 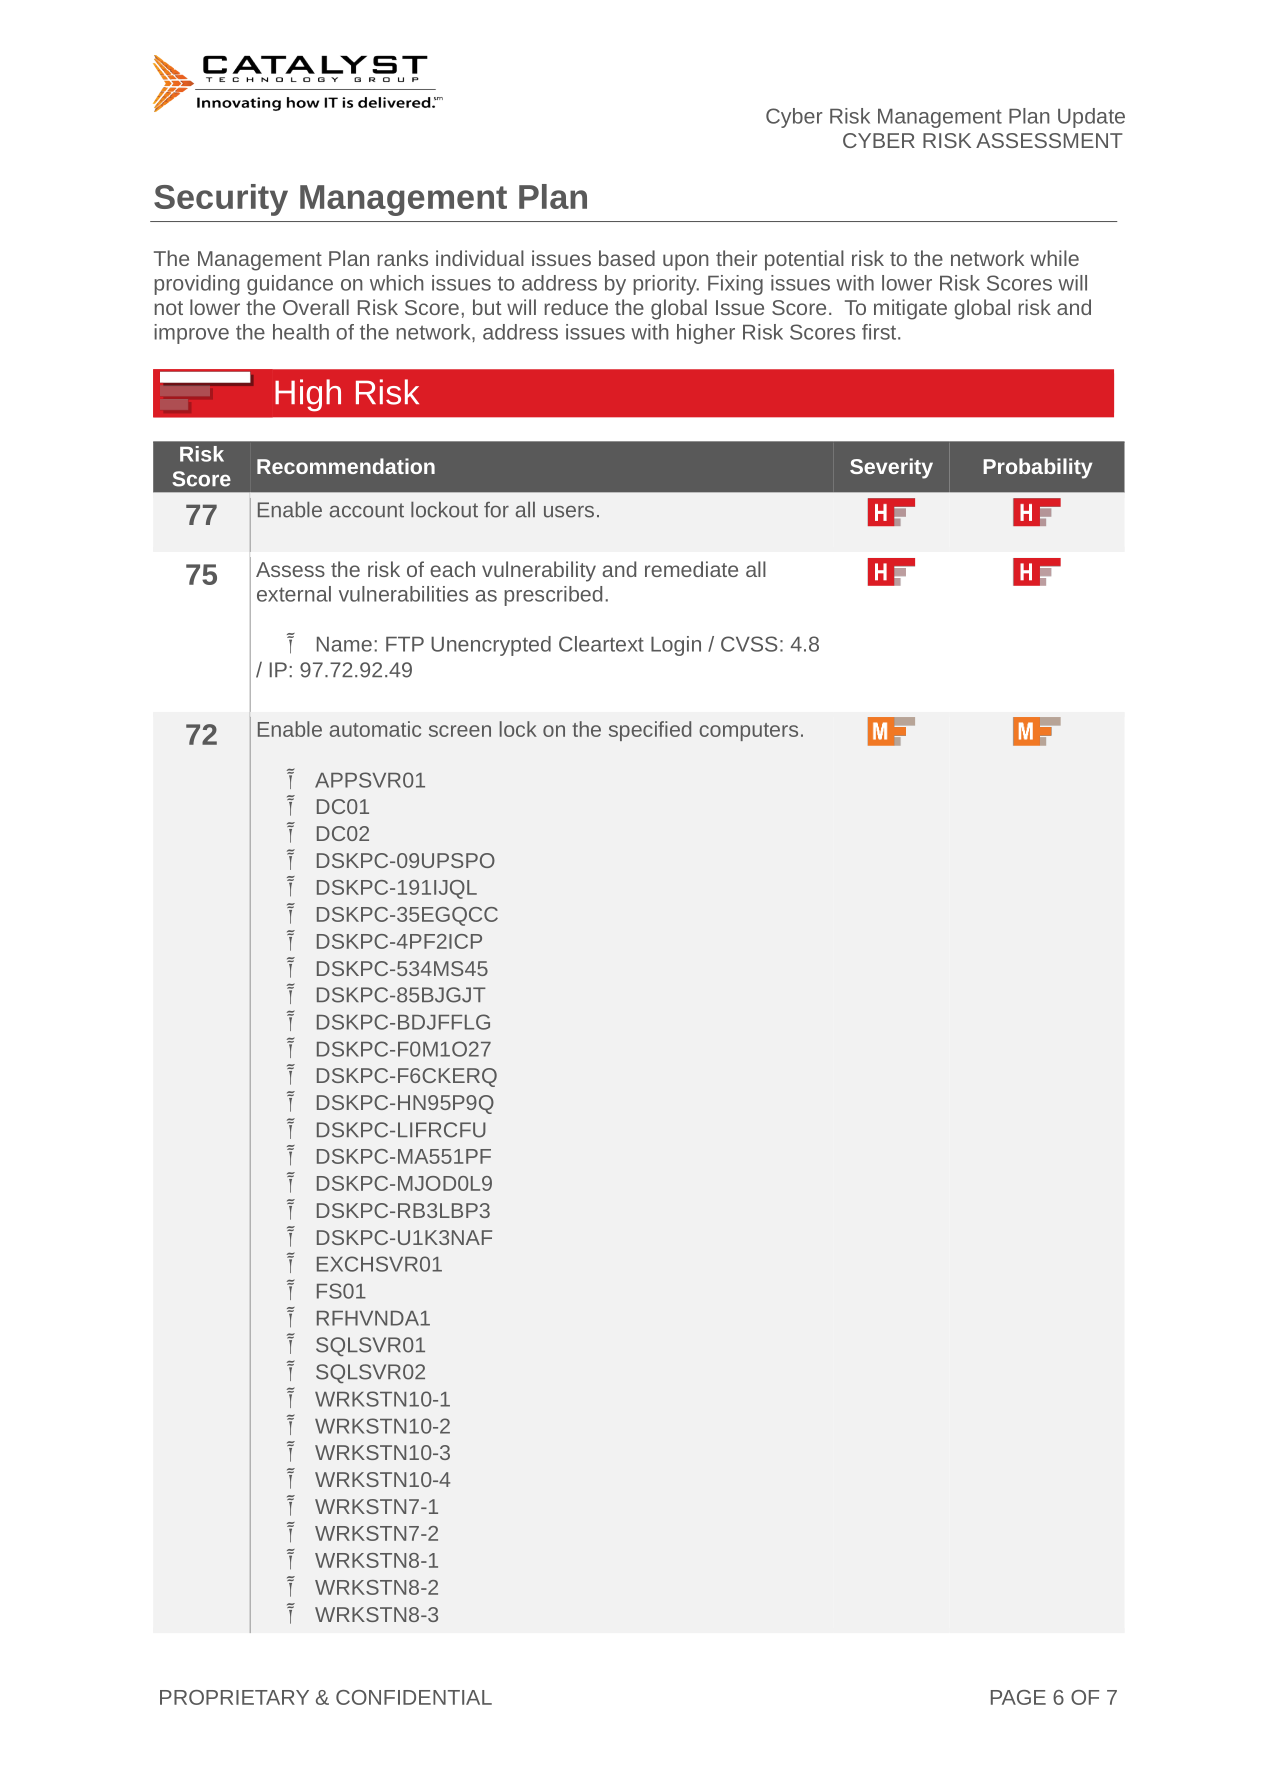 What do you see at coordinates (221, 200) in the document?
I see `Security` at bounding box center [221, 200].
